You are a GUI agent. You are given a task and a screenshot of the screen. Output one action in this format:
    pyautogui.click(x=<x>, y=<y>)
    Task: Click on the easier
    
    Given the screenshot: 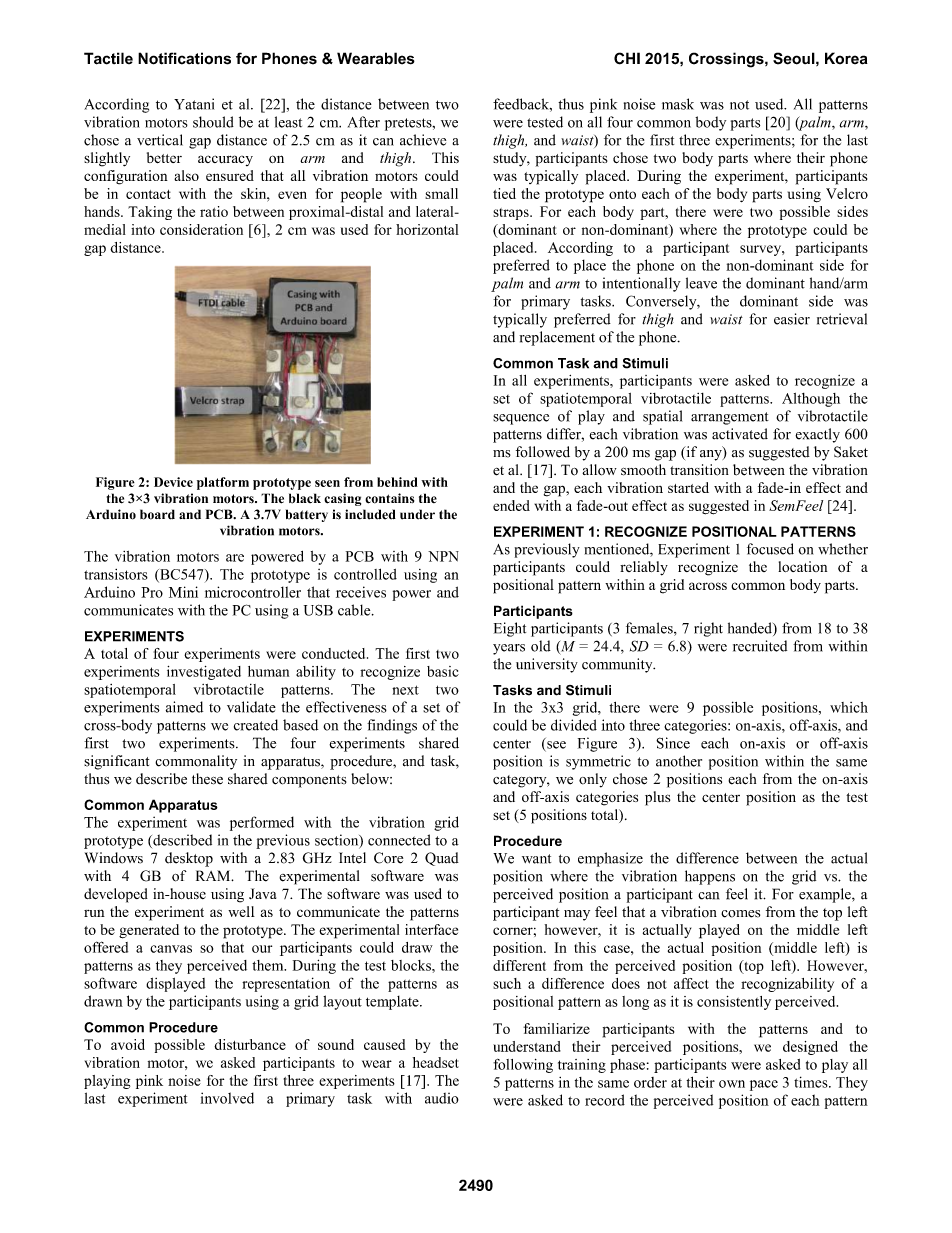 What is the action you would take?
    pyautogui.click(x=792, y=319)
